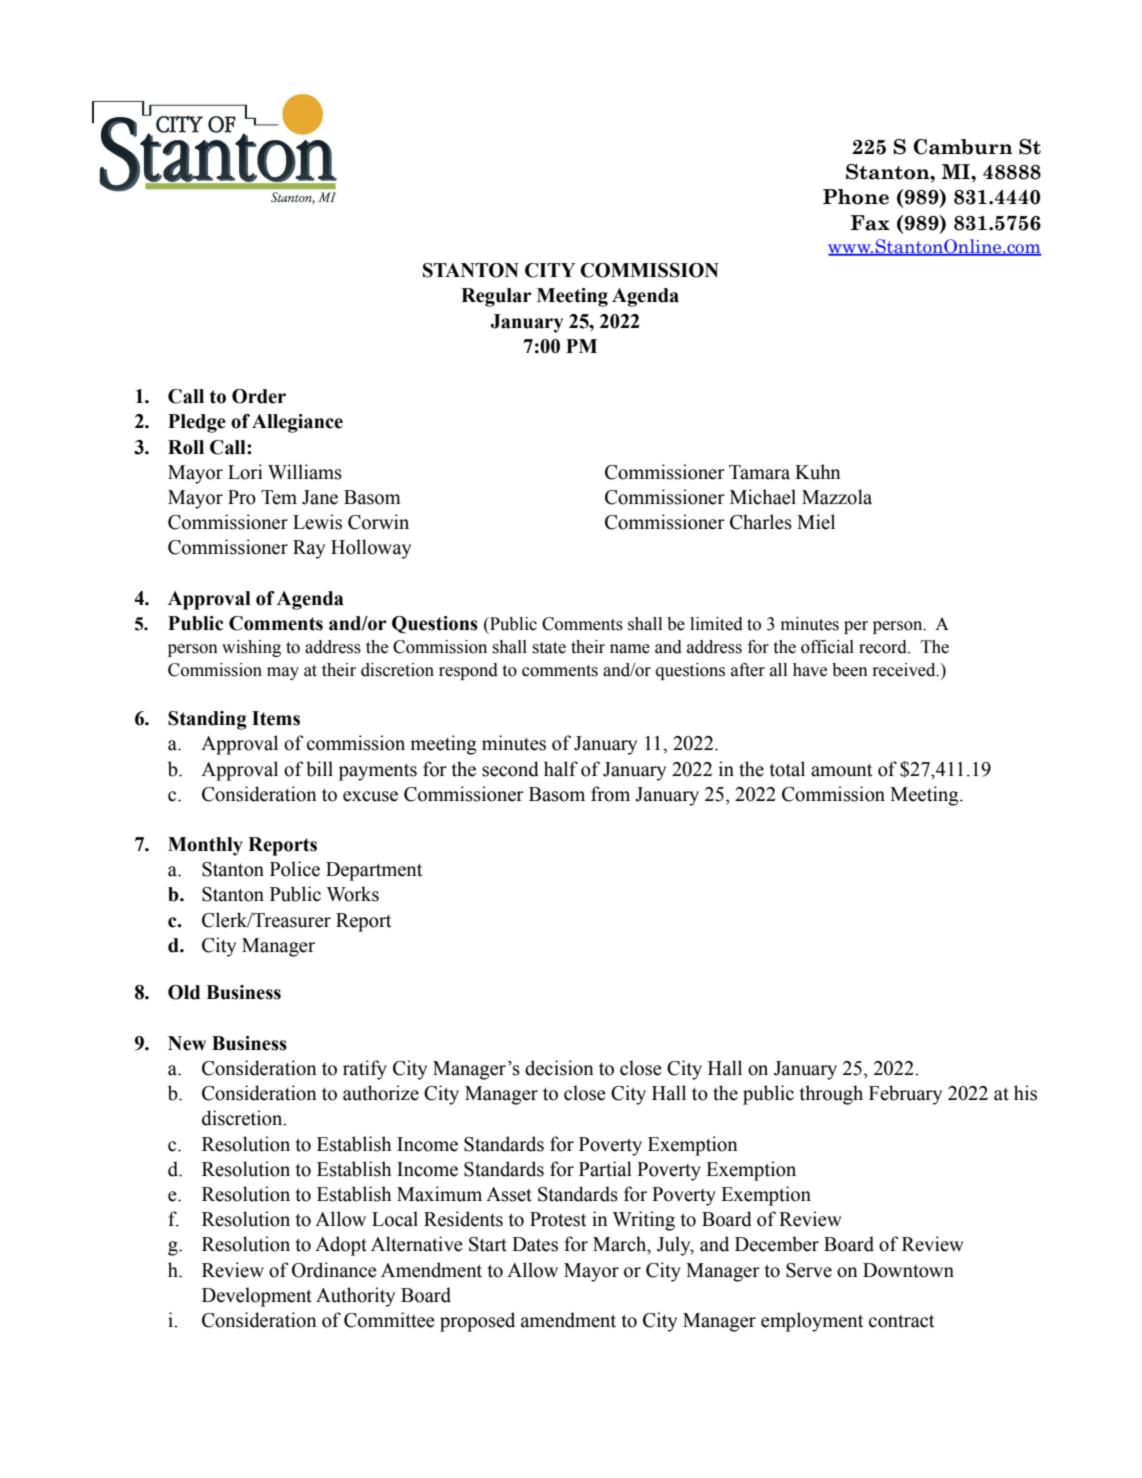  What do you see at coordinates (870, 223) in the screenshot?
I see `Fax` at bounding box center [870, 223].
